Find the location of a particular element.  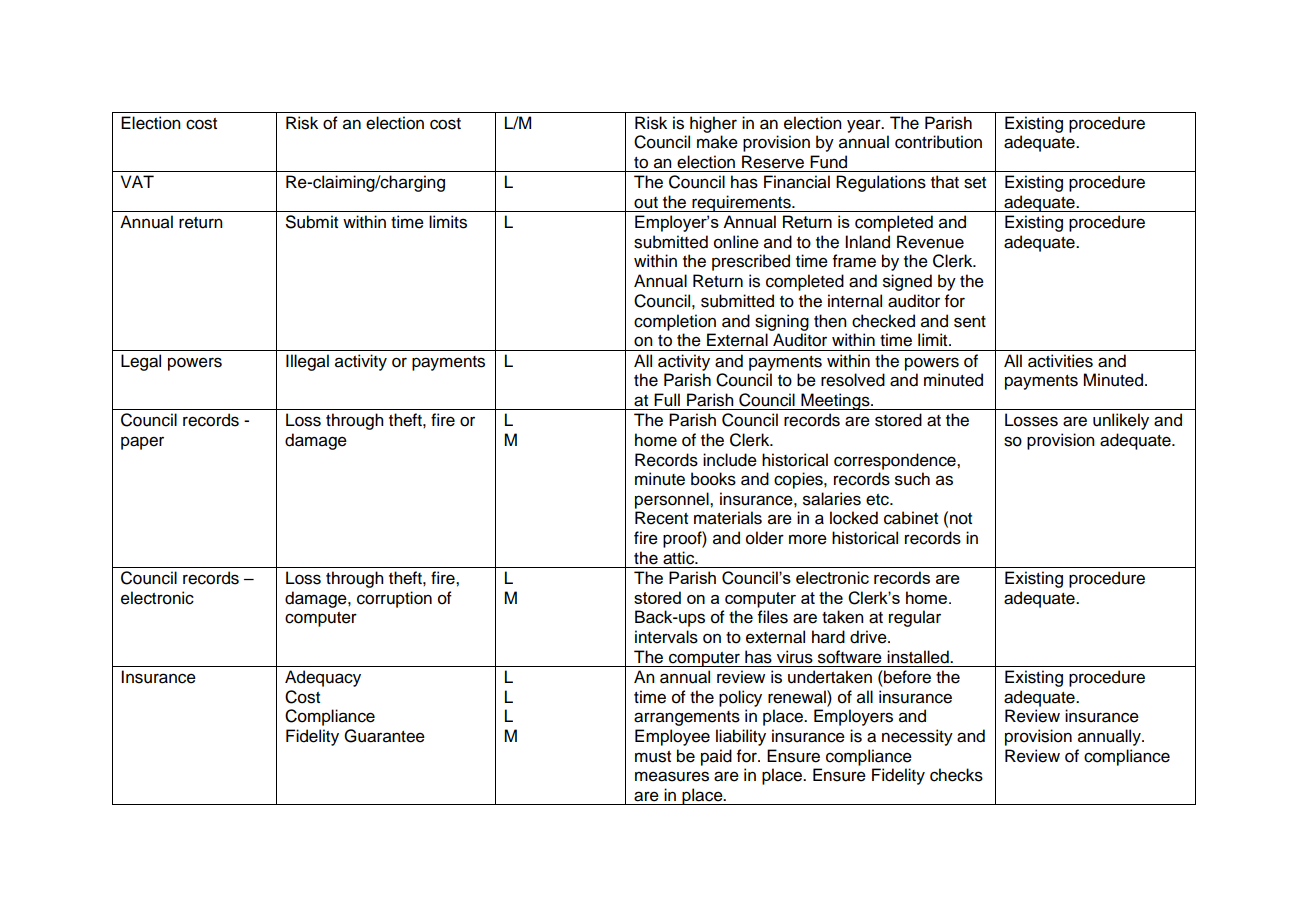

VAT is located at coordinates (137, 181).
